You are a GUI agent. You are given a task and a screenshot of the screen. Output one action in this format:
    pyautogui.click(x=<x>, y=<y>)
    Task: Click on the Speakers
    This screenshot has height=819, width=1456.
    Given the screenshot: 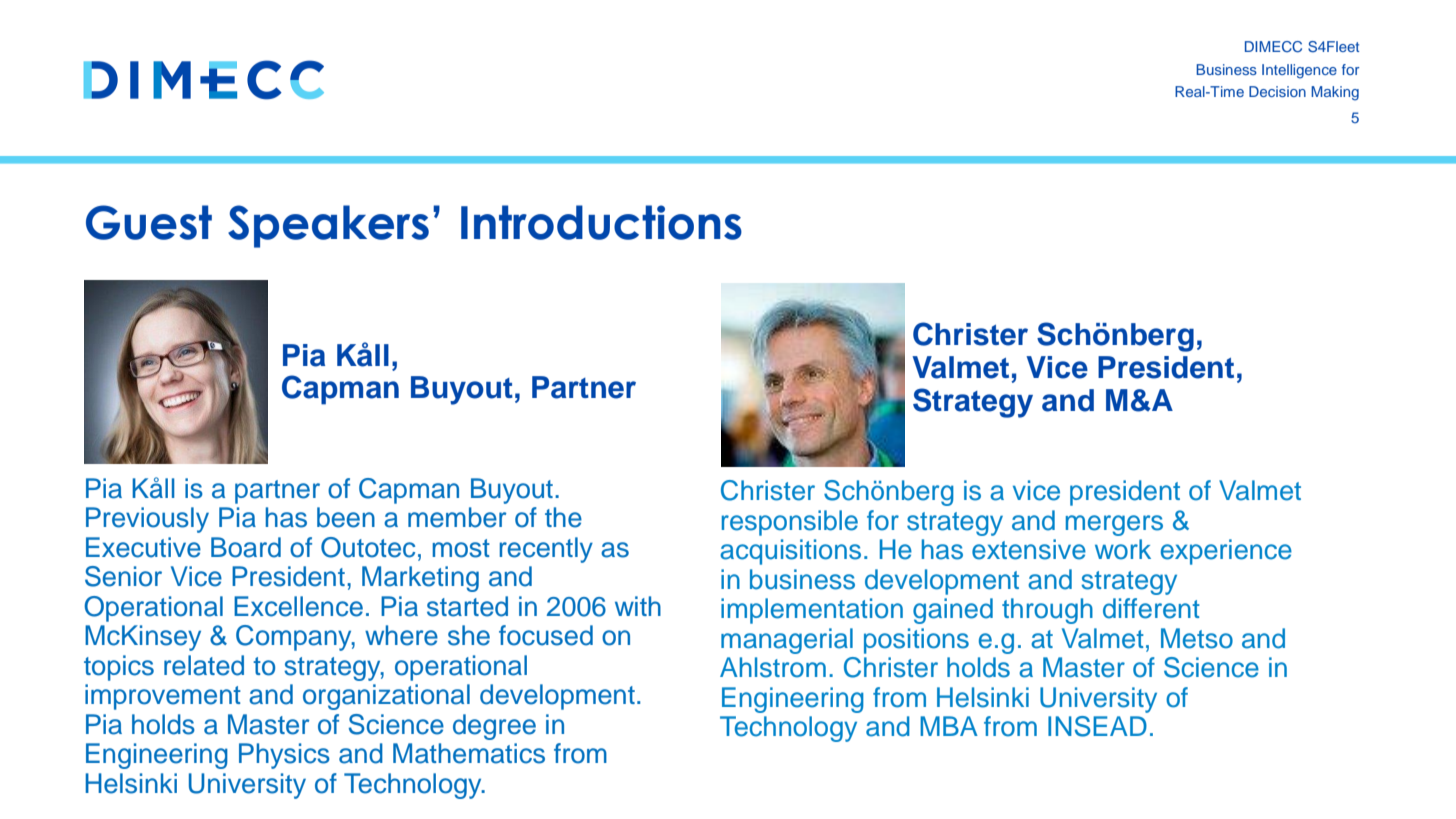 What is the action you would take?
    pyautogui.click(x=328, y=226)
